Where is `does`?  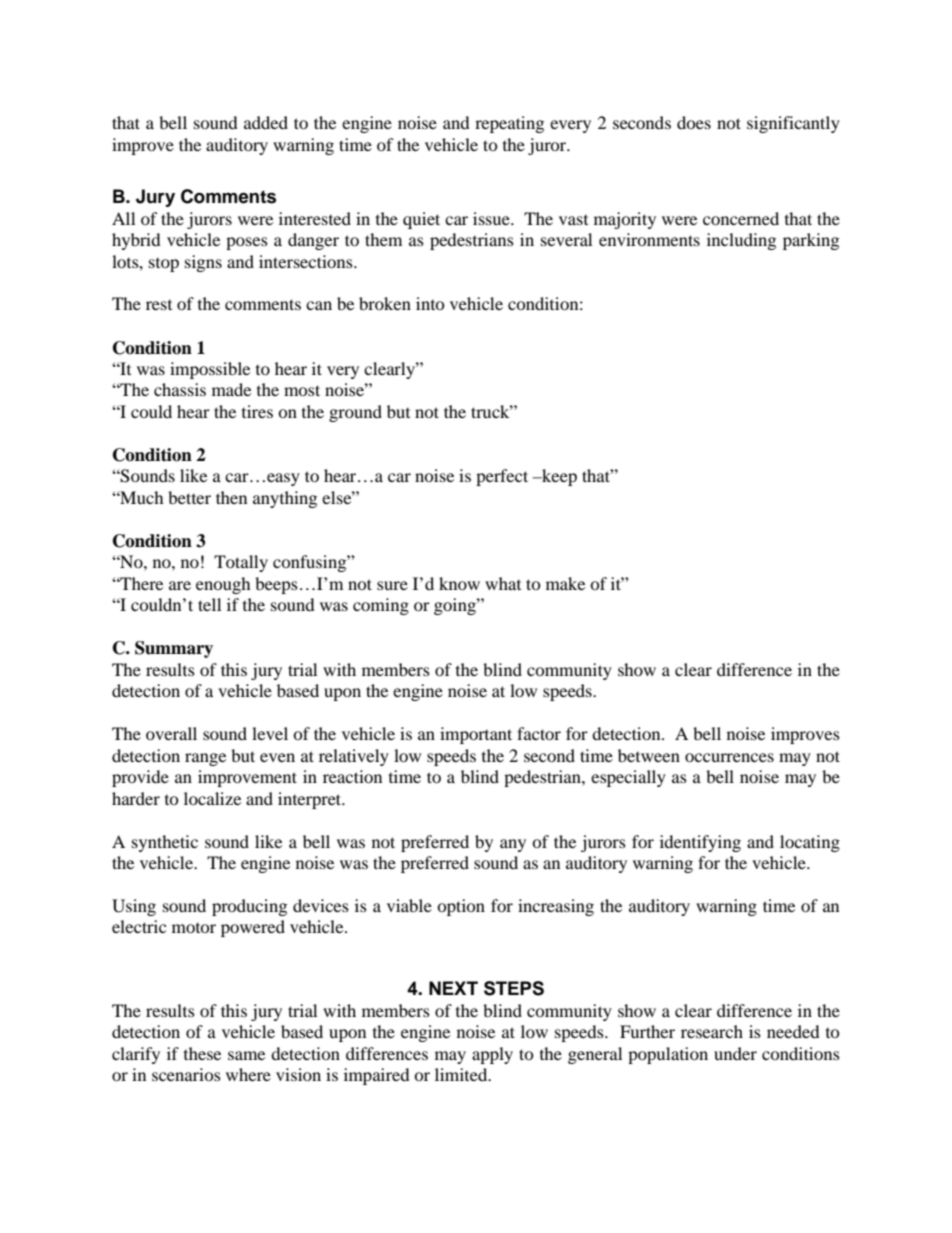 does is located at coordinates (694, 122).
